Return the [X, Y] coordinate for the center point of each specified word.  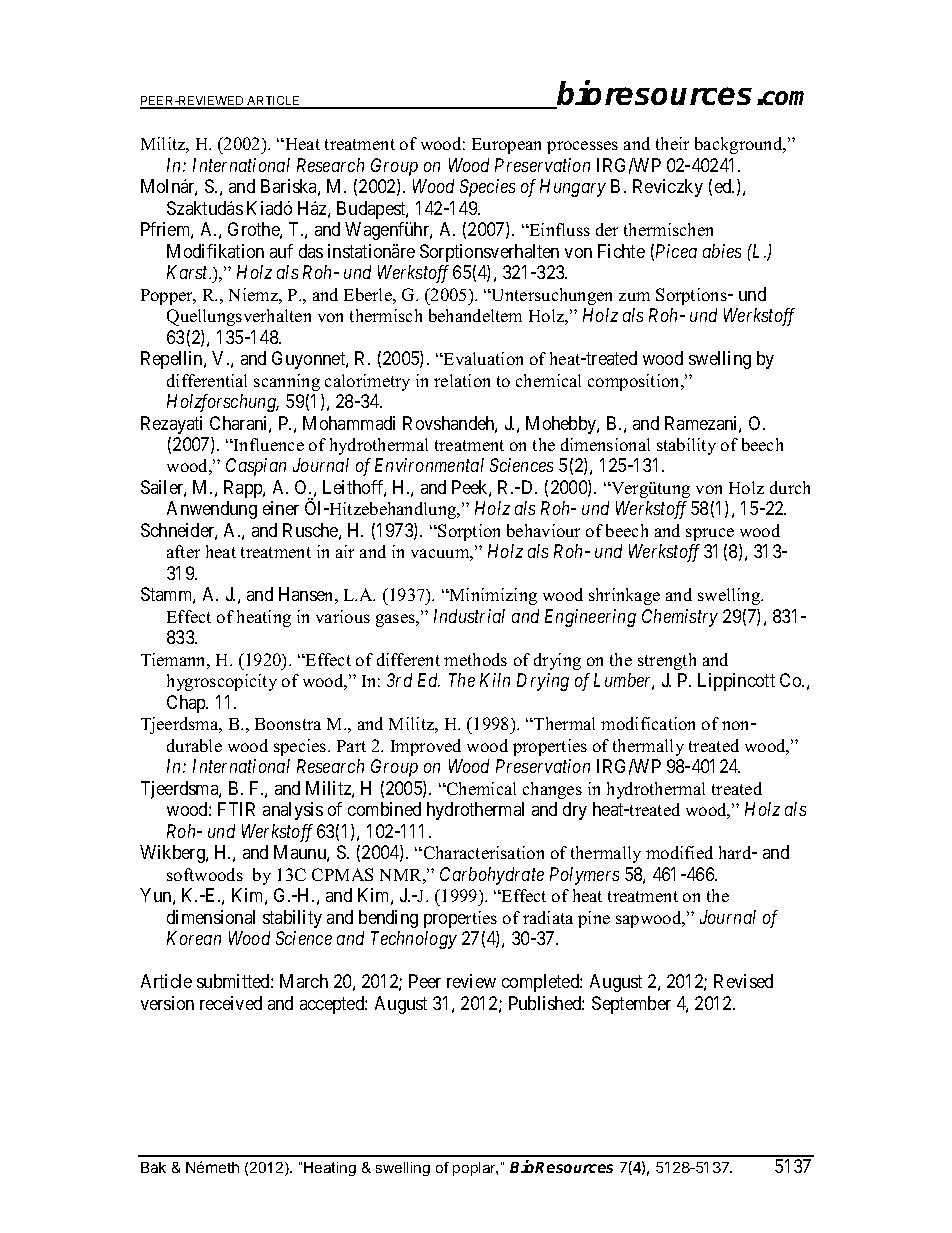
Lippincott [736, 682]
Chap [187, 704]
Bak [153, 1167]
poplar [475, 1169]
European [506, 146]
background [740, 145]
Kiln [495, 680]
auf [281, 251]
